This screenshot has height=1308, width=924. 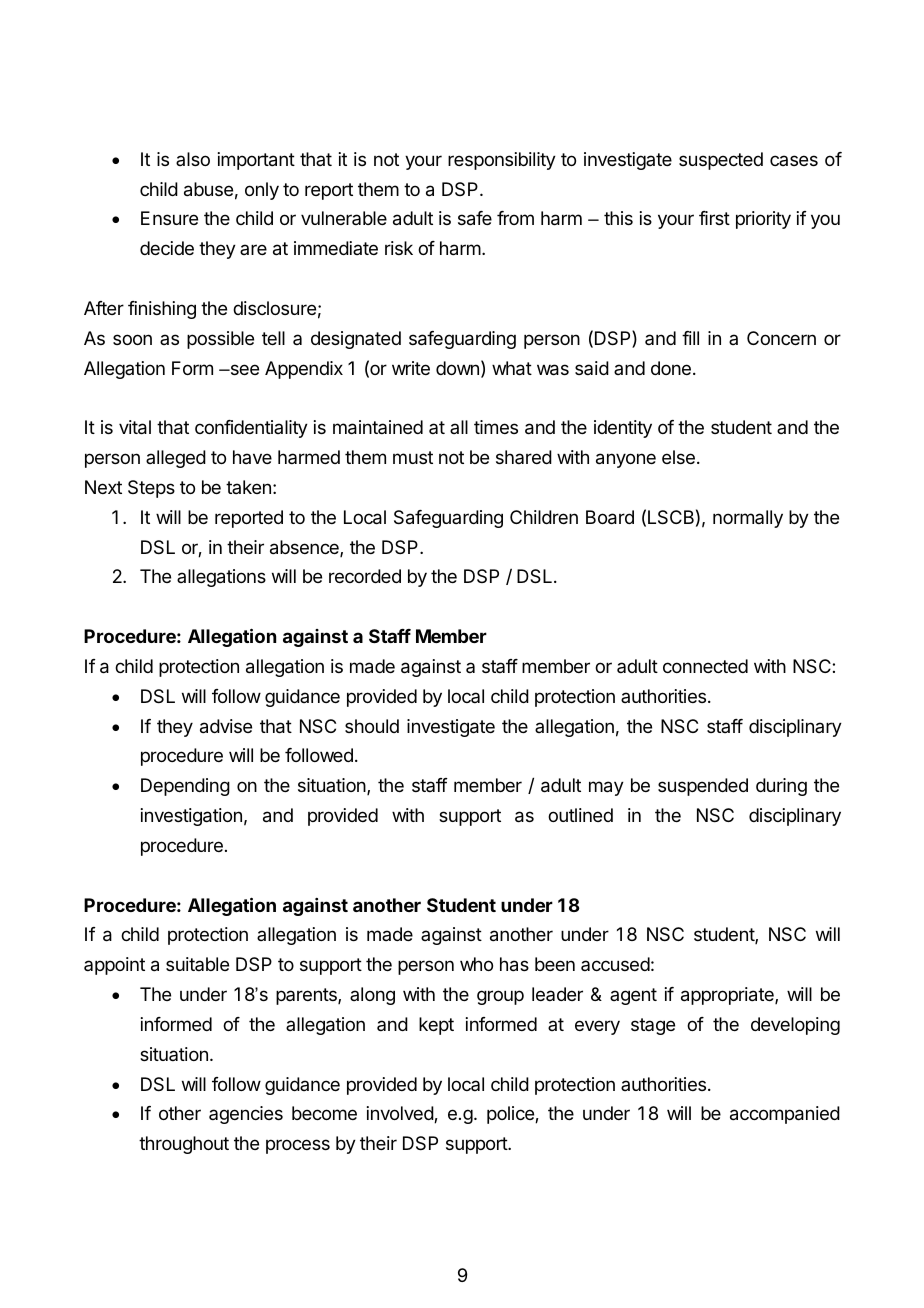 I want to click on also, so click(x=193, y=159).
